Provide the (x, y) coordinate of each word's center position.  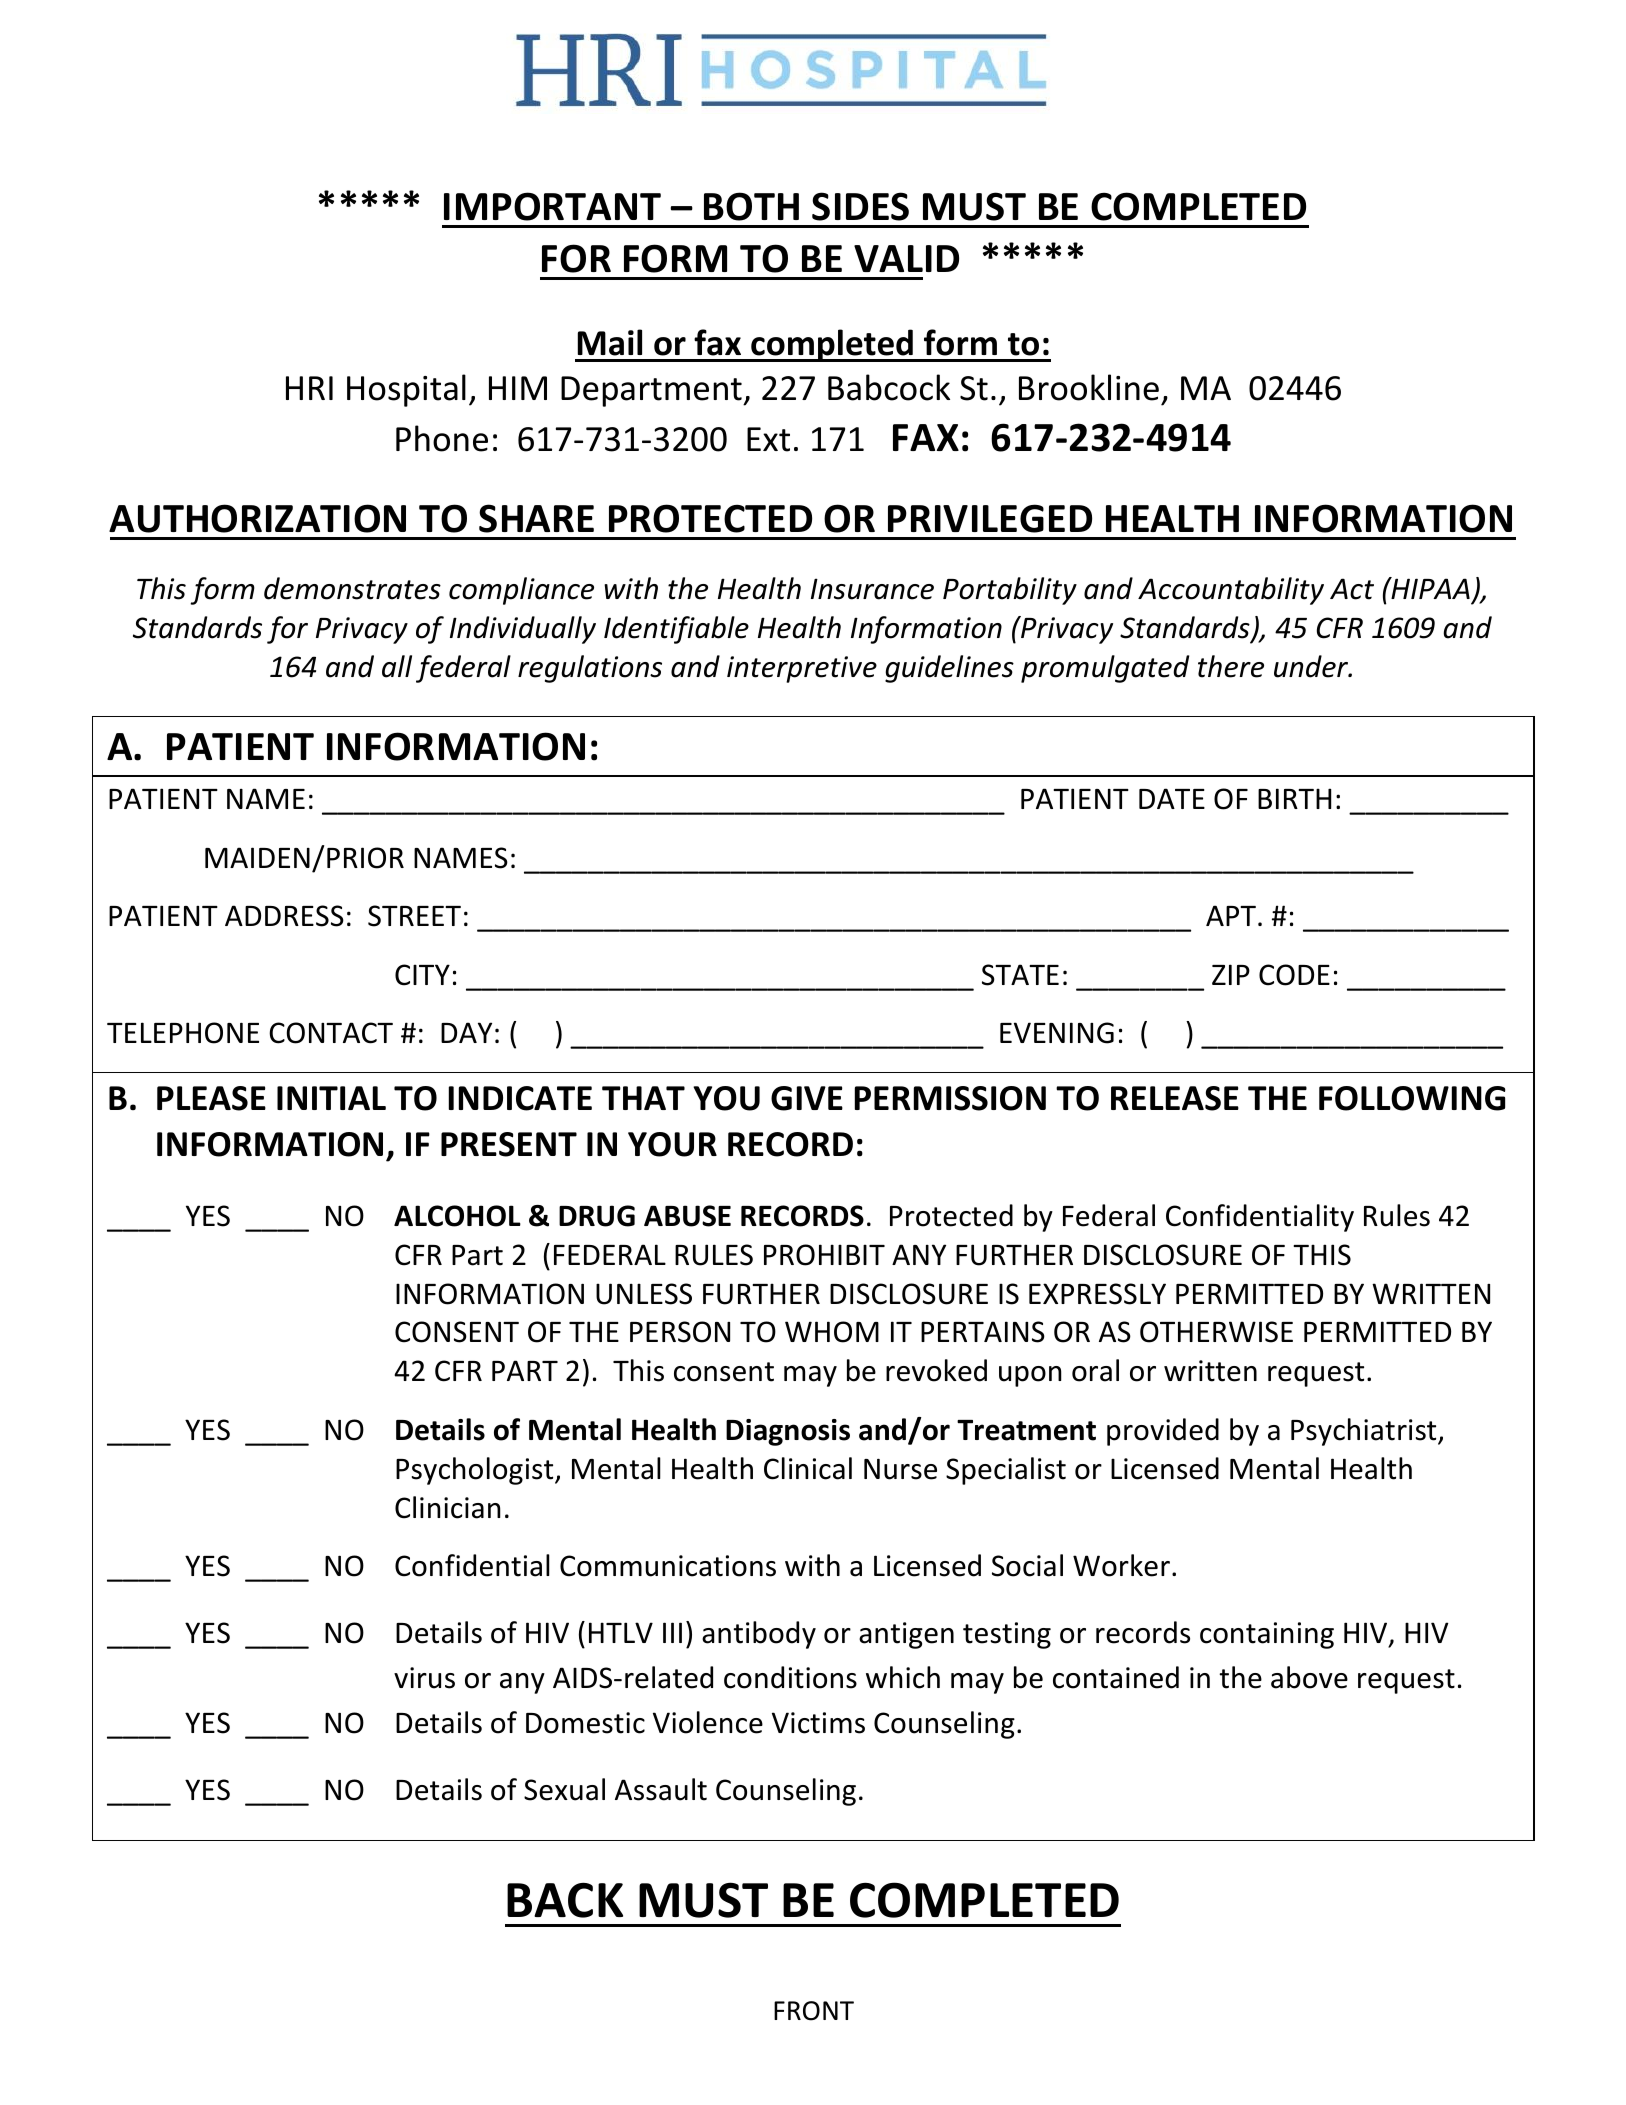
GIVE (807, 1098)
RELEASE (1175, 1098)
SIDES (860, 206)
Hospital (406, 390)
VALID (906, 258)
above (1309, 1677)
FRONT (814, 2011)
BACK (565, 1900)
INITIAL (331, 1098)
